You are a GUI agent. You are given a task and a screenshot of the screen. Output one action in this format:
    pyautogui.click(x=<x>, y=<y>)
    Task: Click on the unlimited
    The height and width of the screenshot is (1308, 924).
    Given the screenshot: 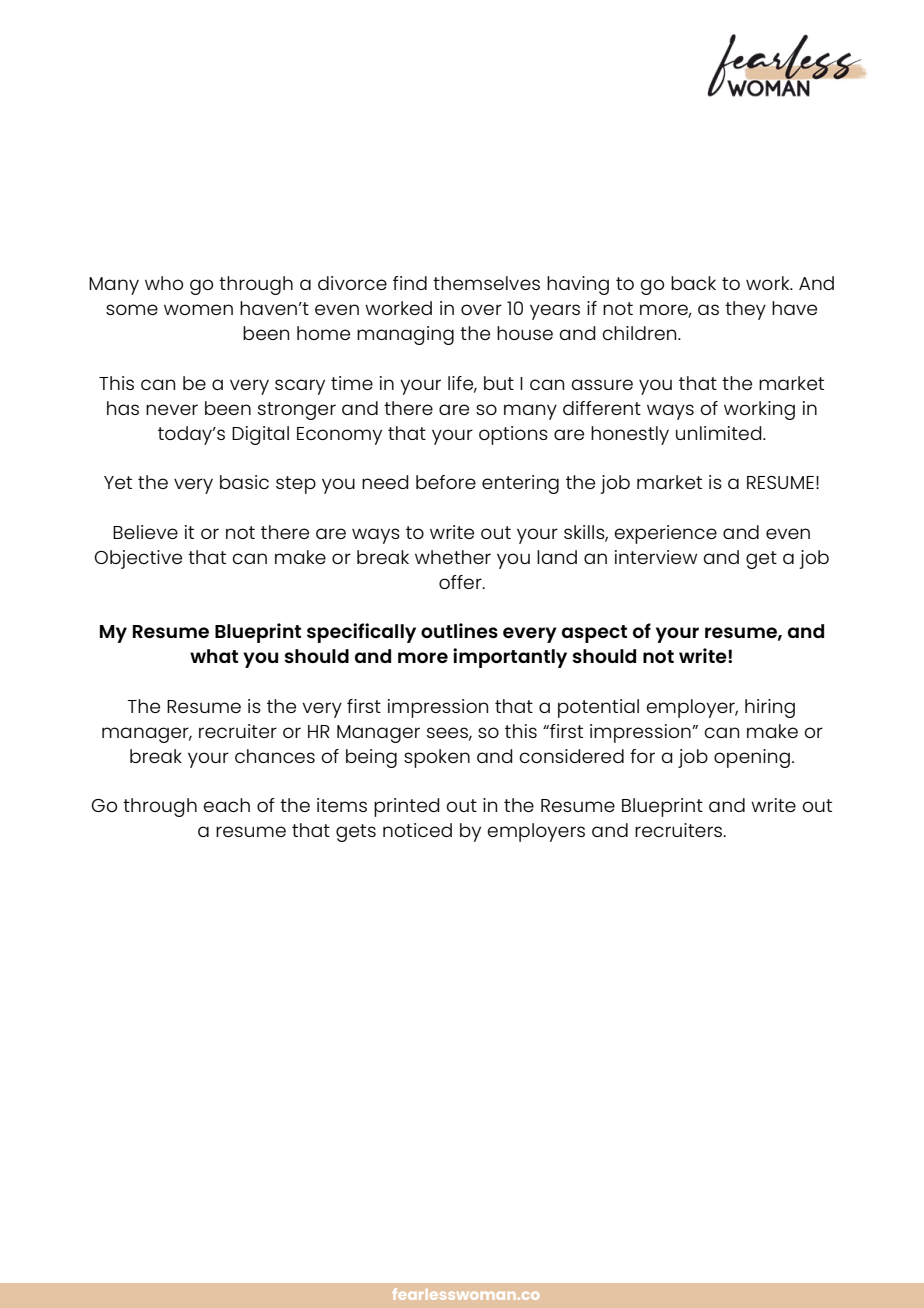 What is the action you would take?
    pyautogui.click(x=720, y=433)
